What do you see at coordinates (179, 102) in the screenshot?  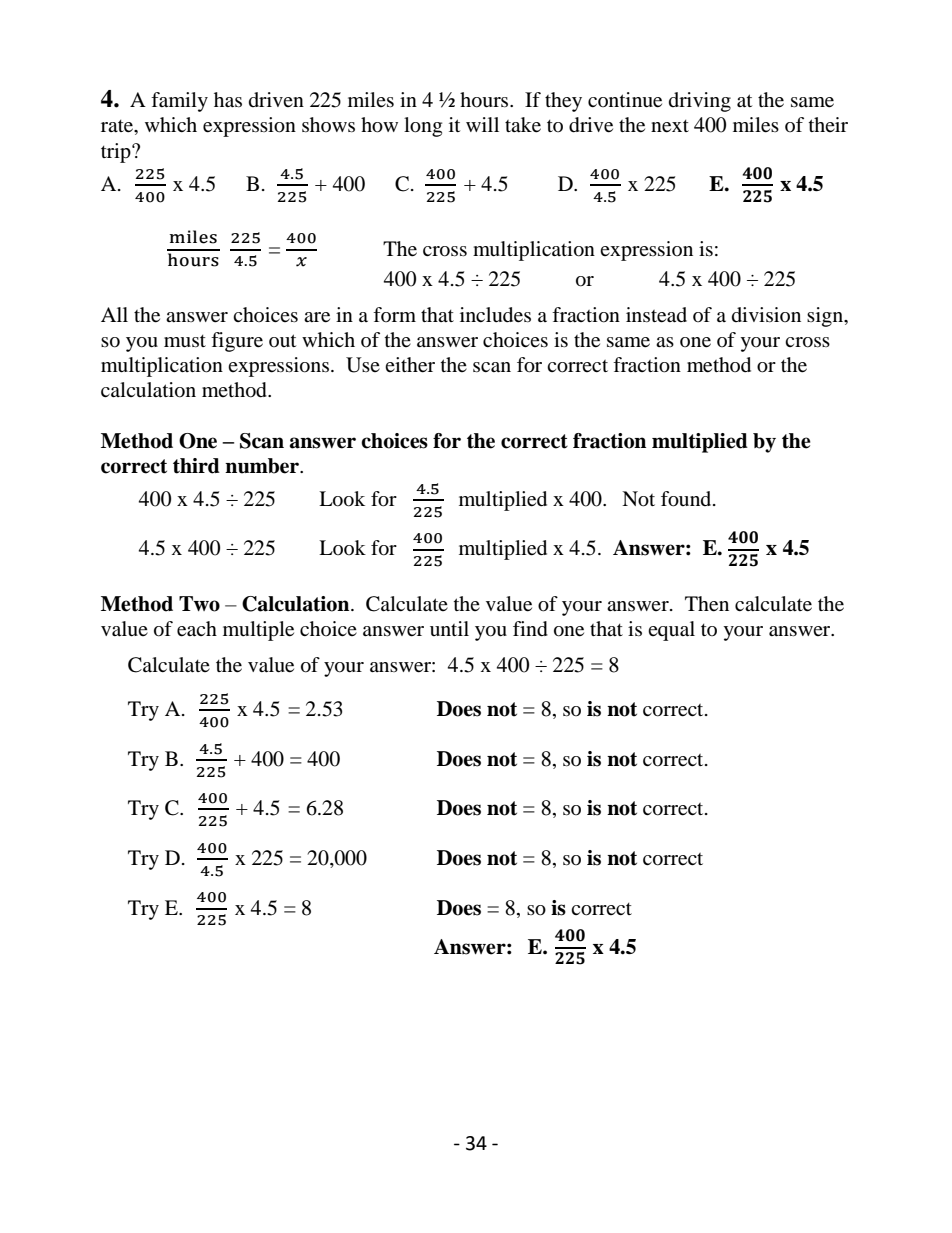 I see `family` at bounding box center [179, 102].
